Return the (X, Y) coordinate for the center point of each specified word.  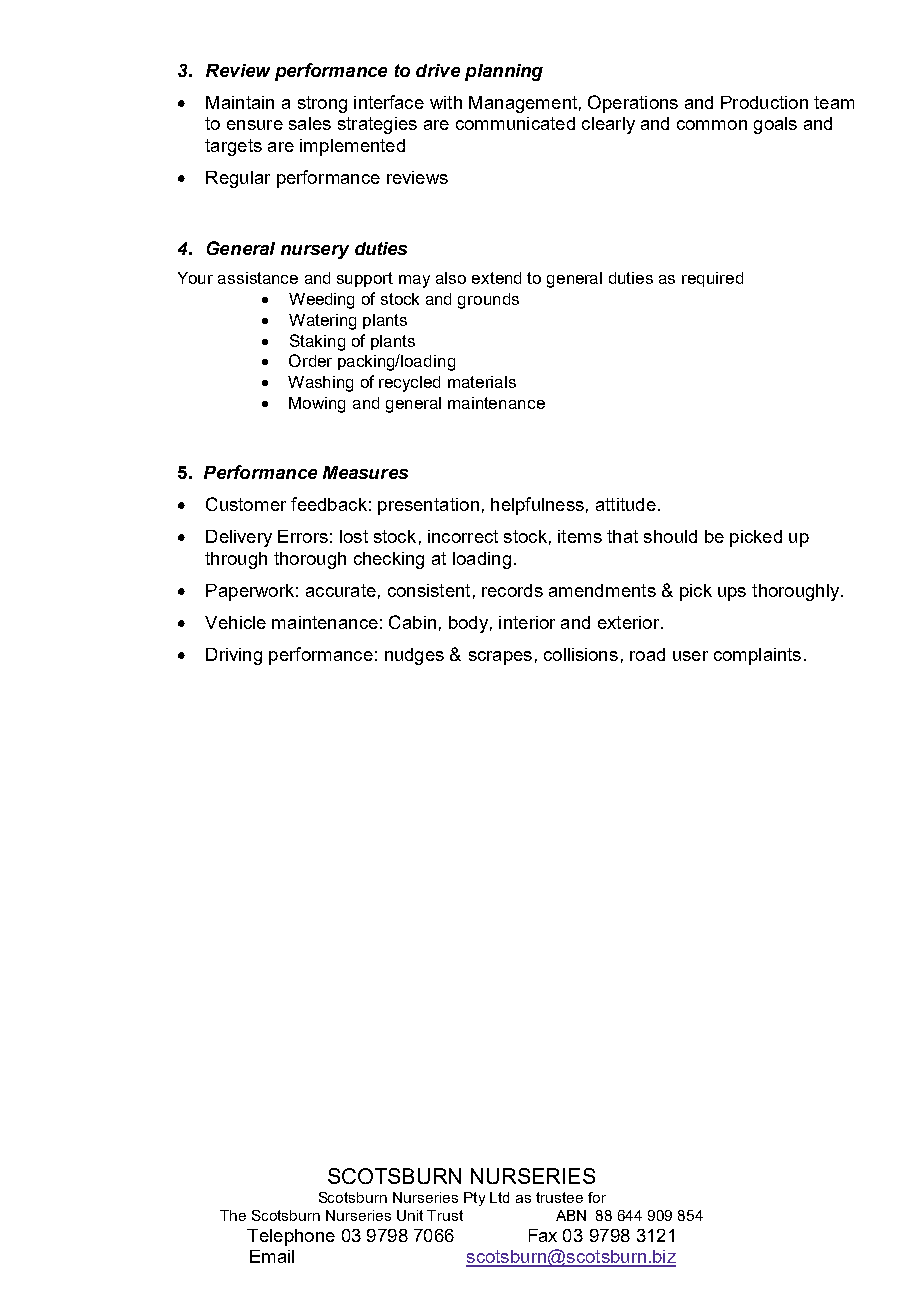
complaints (757, 656)
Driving (234, 656)
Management (523, 104)
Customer (246, 504)
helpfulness (537, 506)
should (670, 536)
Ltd (499, 1197)
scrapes (500, 658)
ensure (255, 125)
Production (764, 102)
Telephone (291, 1237)
